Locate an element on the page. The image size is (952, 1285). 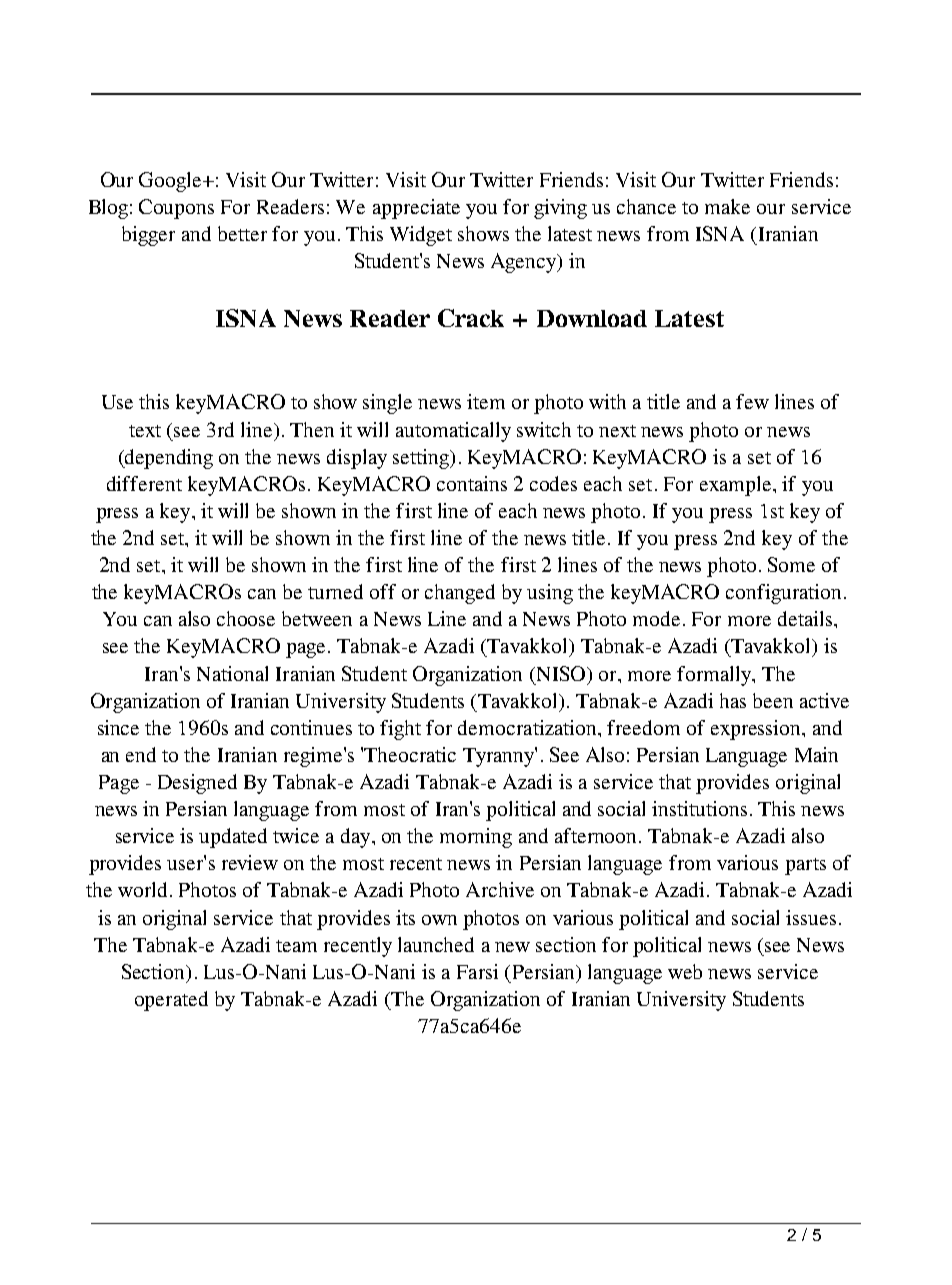
operated is located at coordinates (171, 1001).
